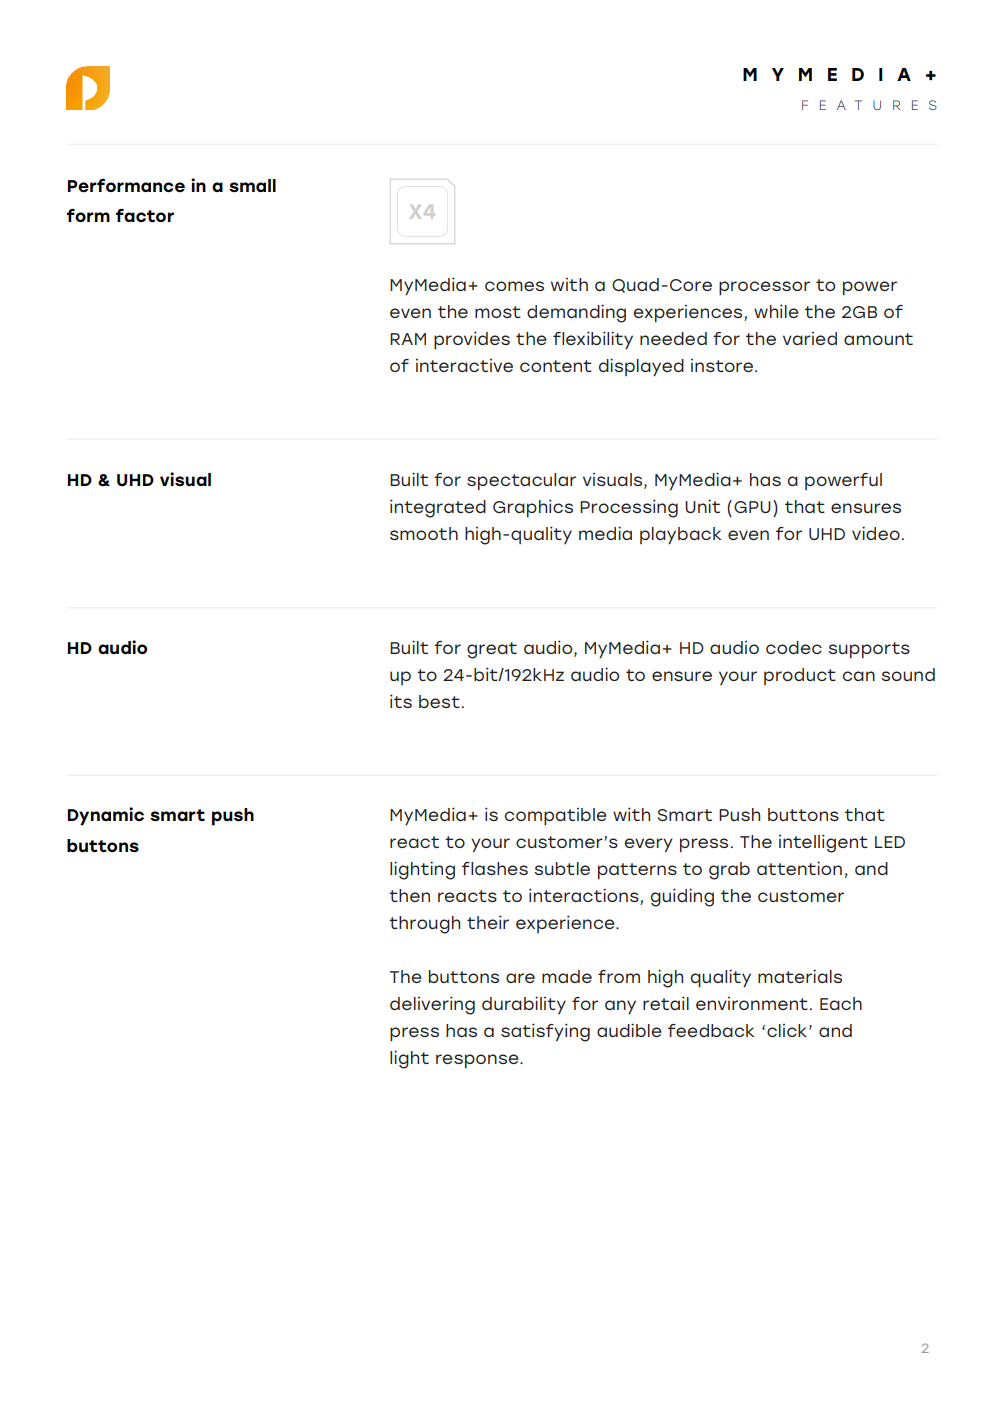 This document has width=1004, height=1420. I want to click on great, so click(492, 650).
